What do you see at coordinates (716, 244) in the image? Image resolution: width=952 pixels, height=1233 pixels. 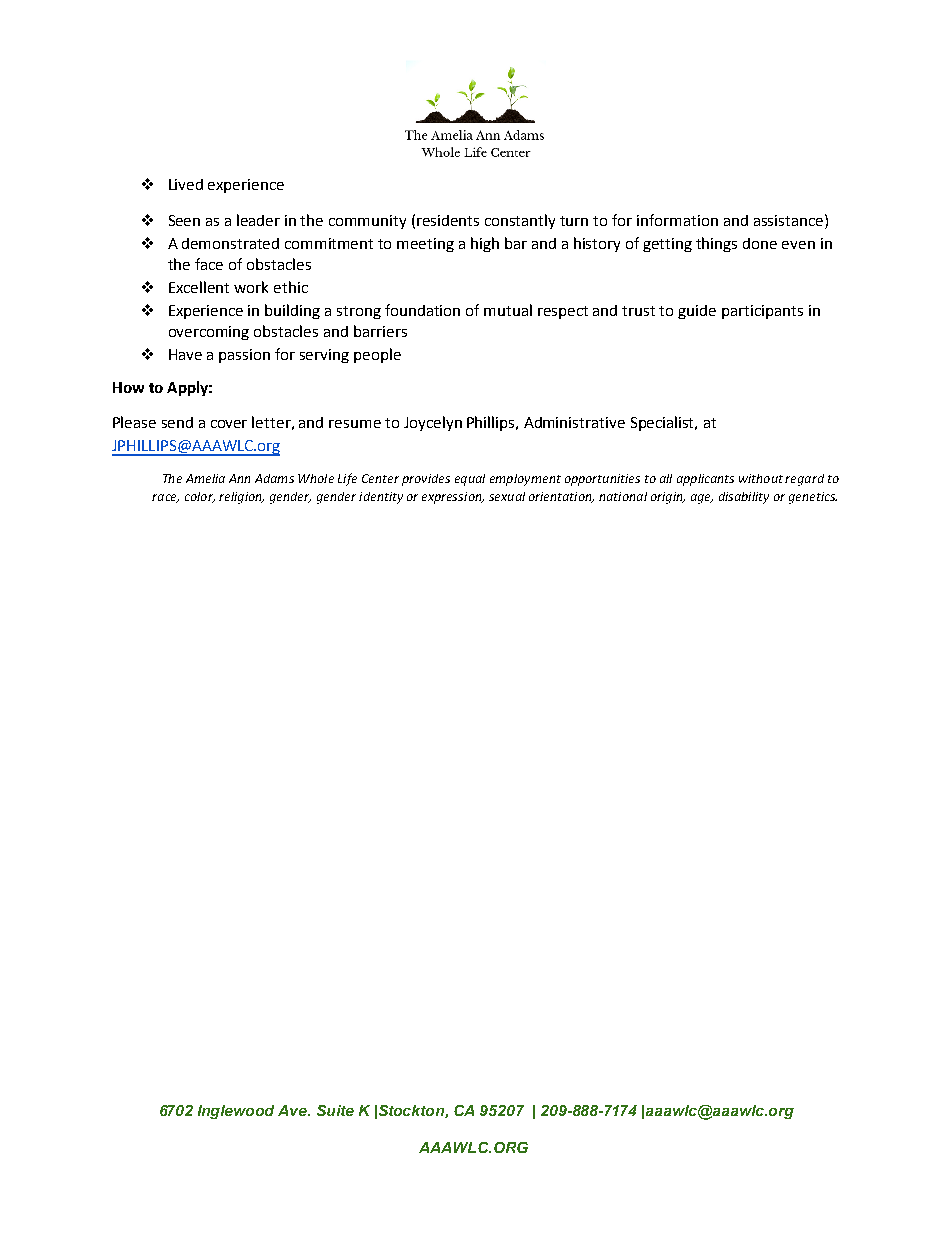 I see `things` at bounding box center [716, 244].
